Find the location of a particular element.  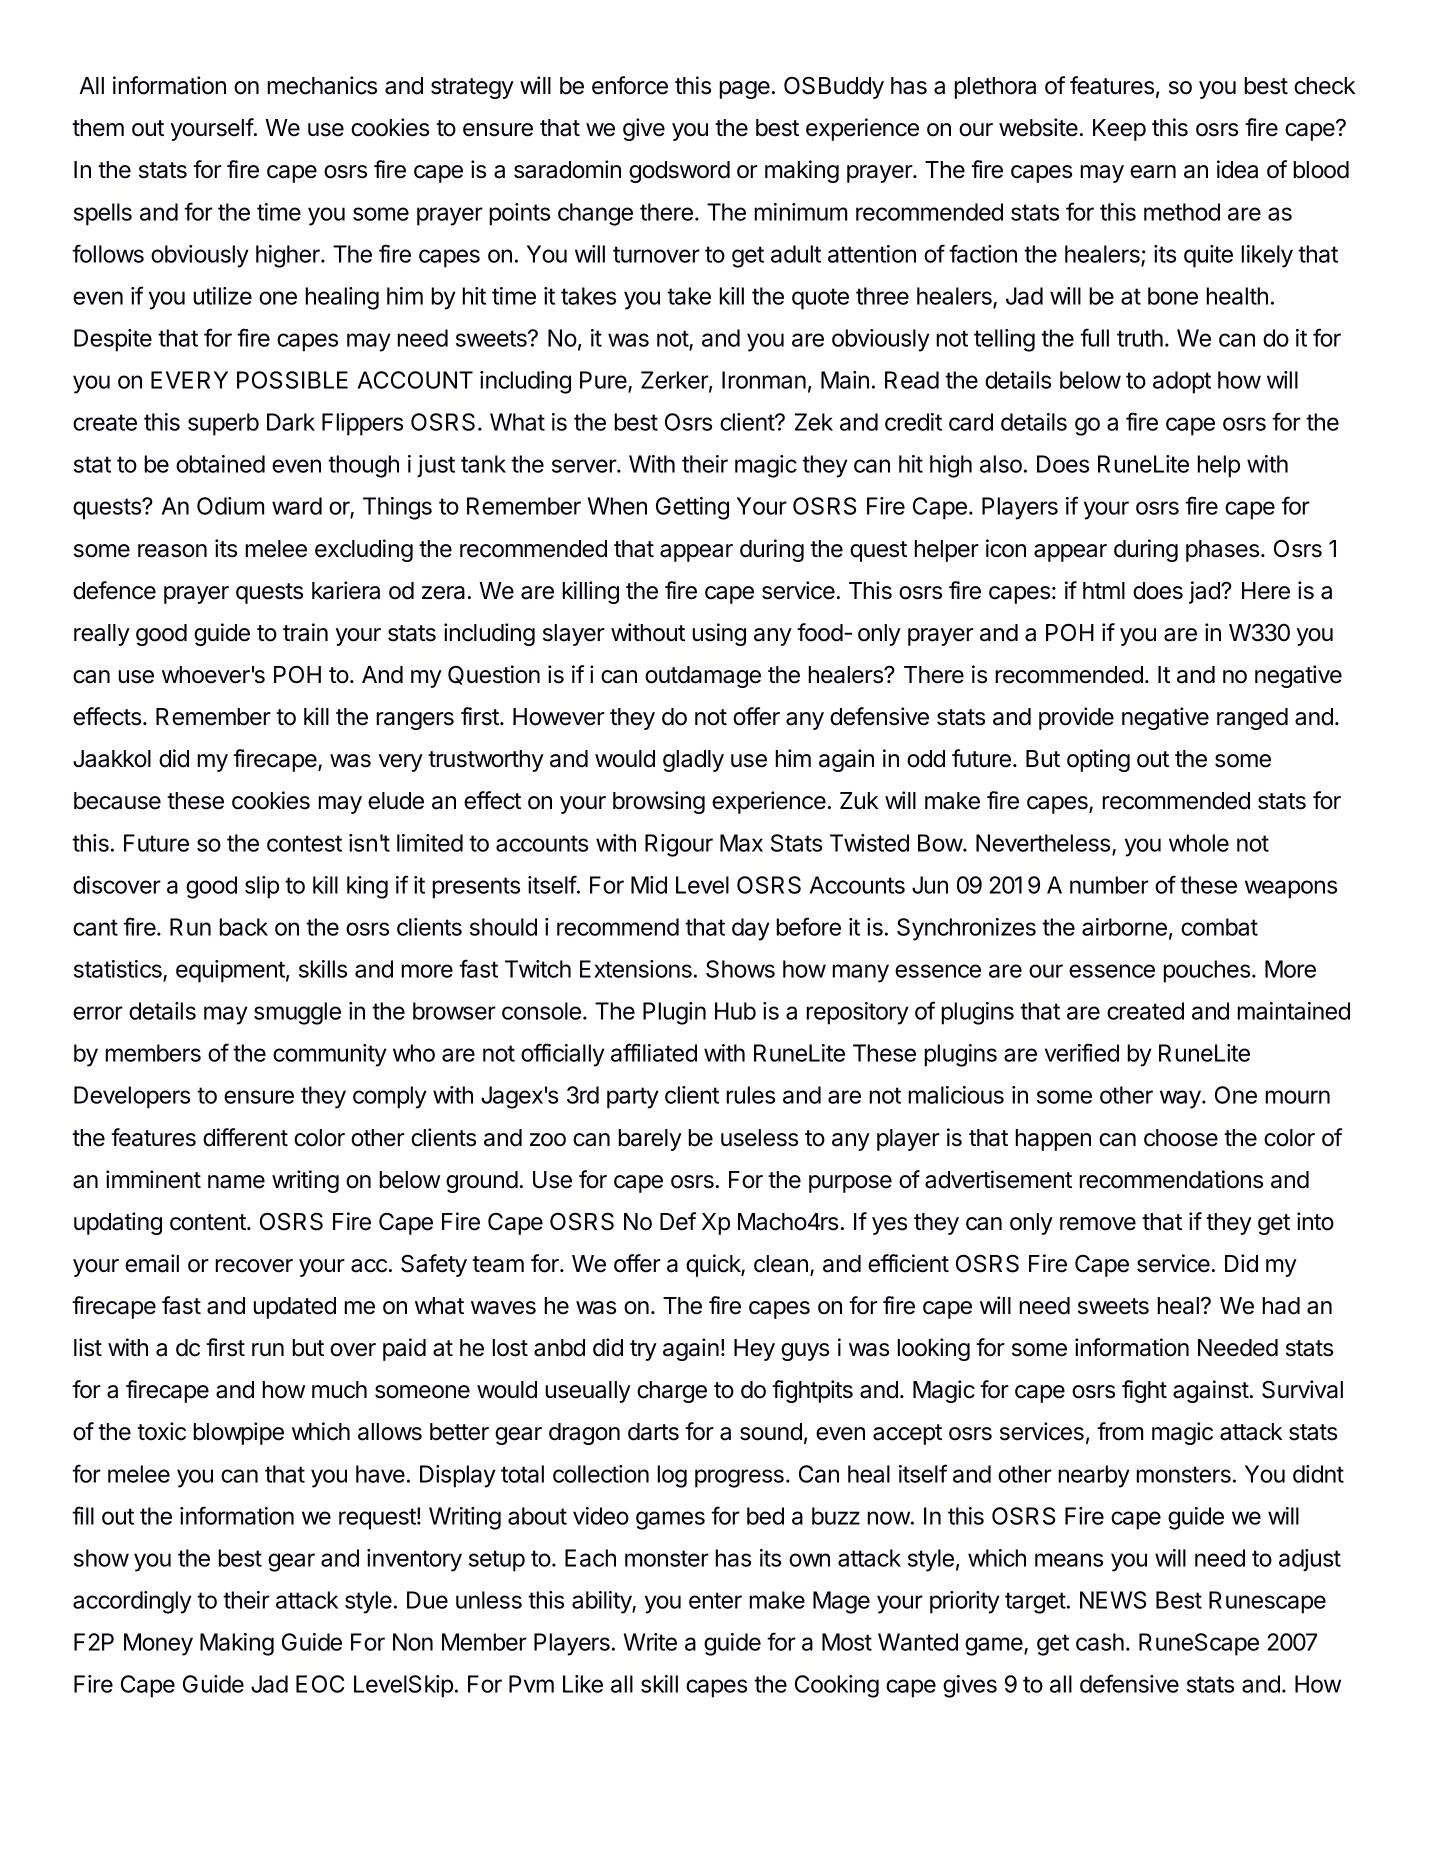

different is located at coordinates (245, 1137).
